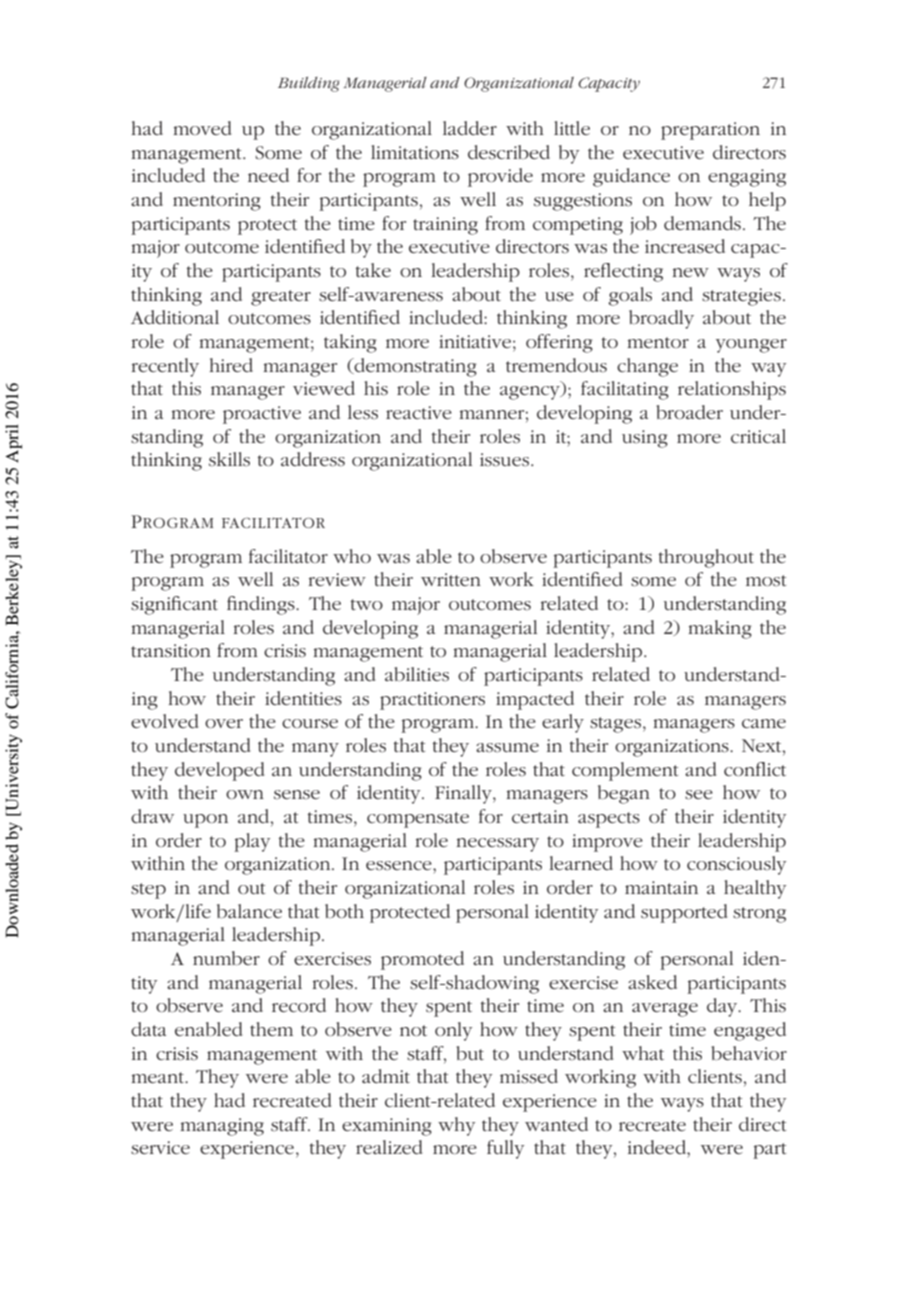 The width and height of the document is (921, 1316). Describe the element at coordinates (451, 579) in the document. I see `written` at that location.
